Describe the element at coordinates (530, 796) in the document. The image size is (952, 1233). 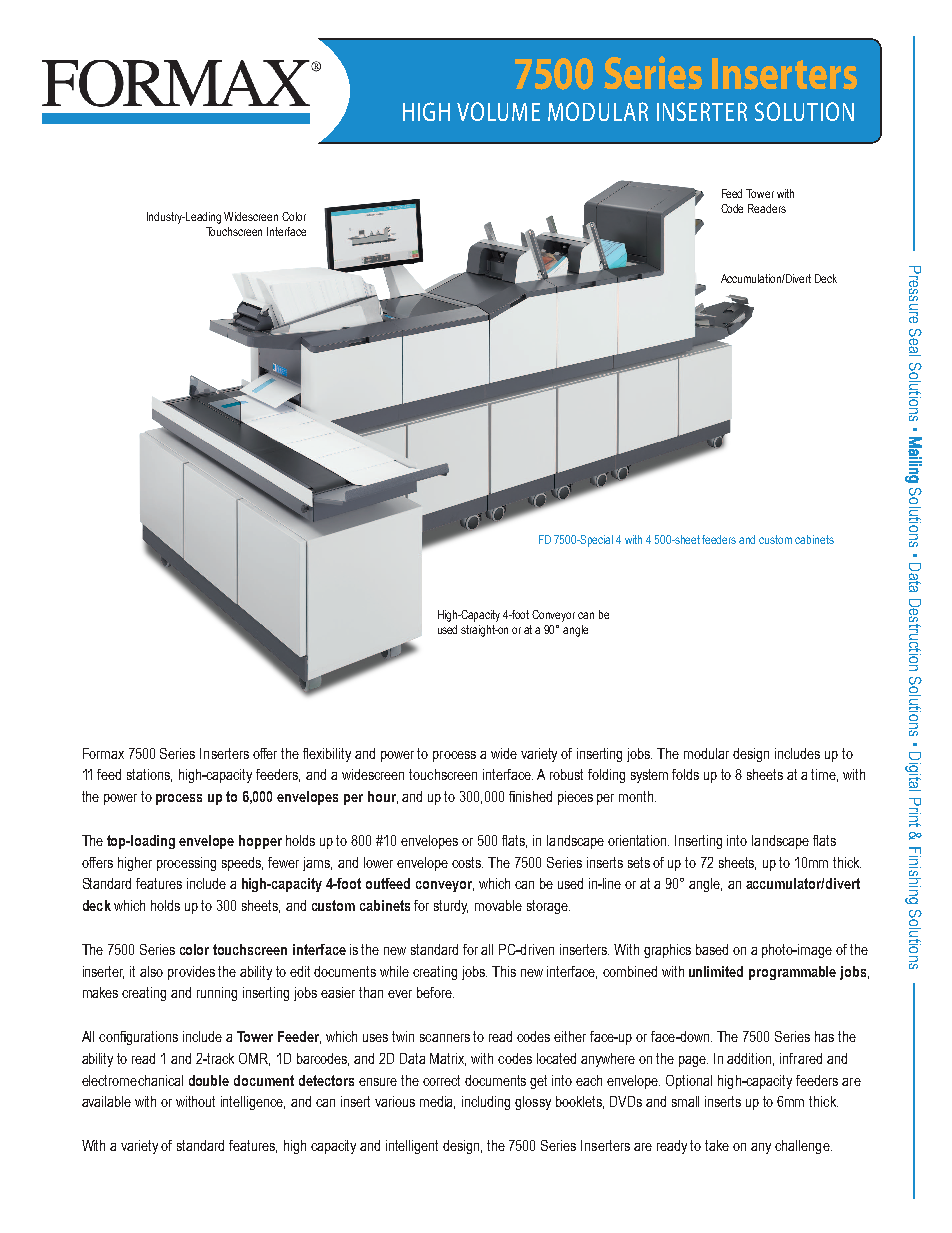
I see `finished` at that location.
